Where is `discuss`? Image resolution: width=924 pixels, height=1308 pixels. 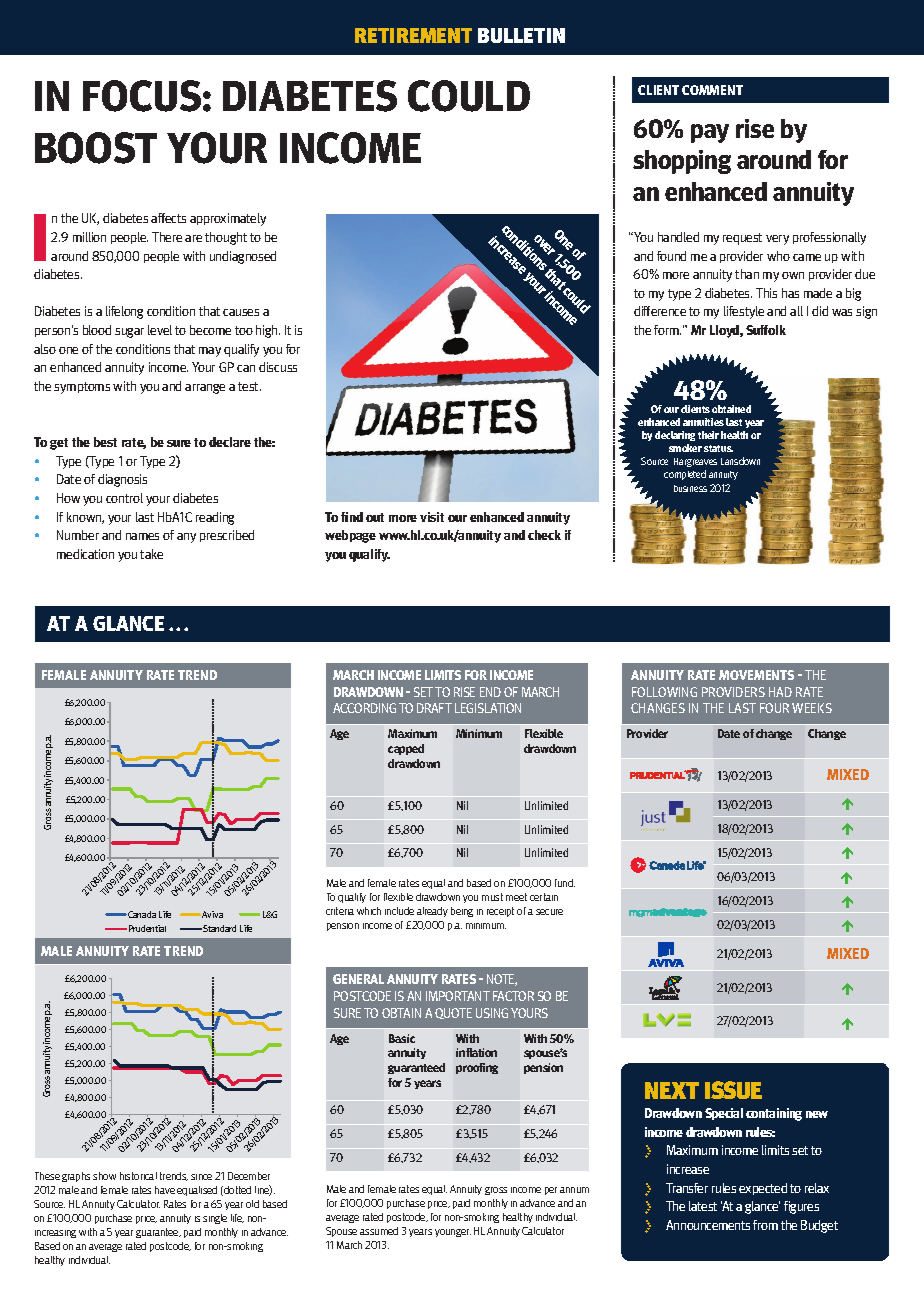 discuss is located at coordinates (278, 367).
